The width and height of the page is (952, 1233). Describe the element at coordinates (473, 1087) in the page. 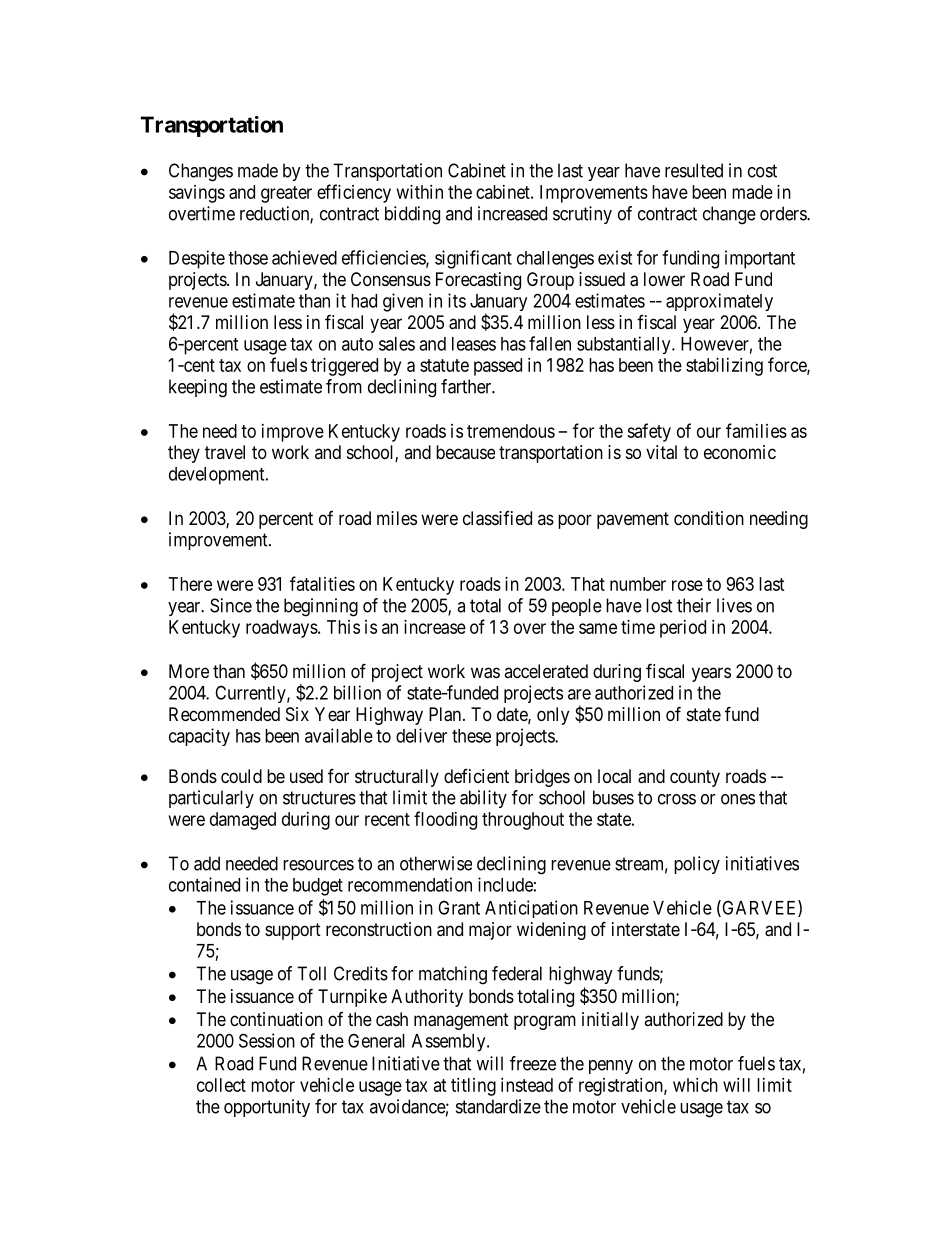

I see `titling` at that location.
